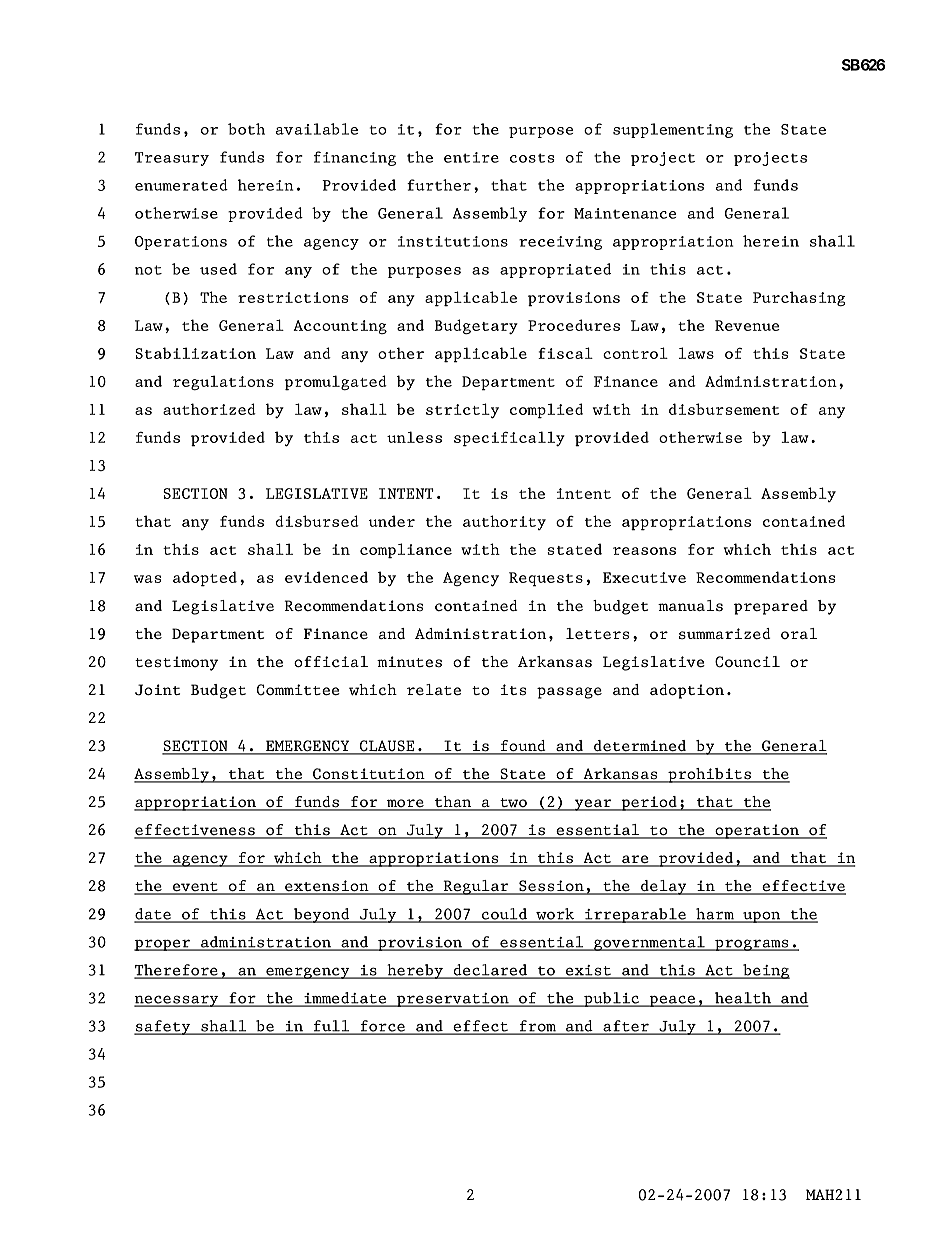 The image size is (952, 1233). Describe the element at coordinates (205, 579) in the page. I see `adopted` at that location.
